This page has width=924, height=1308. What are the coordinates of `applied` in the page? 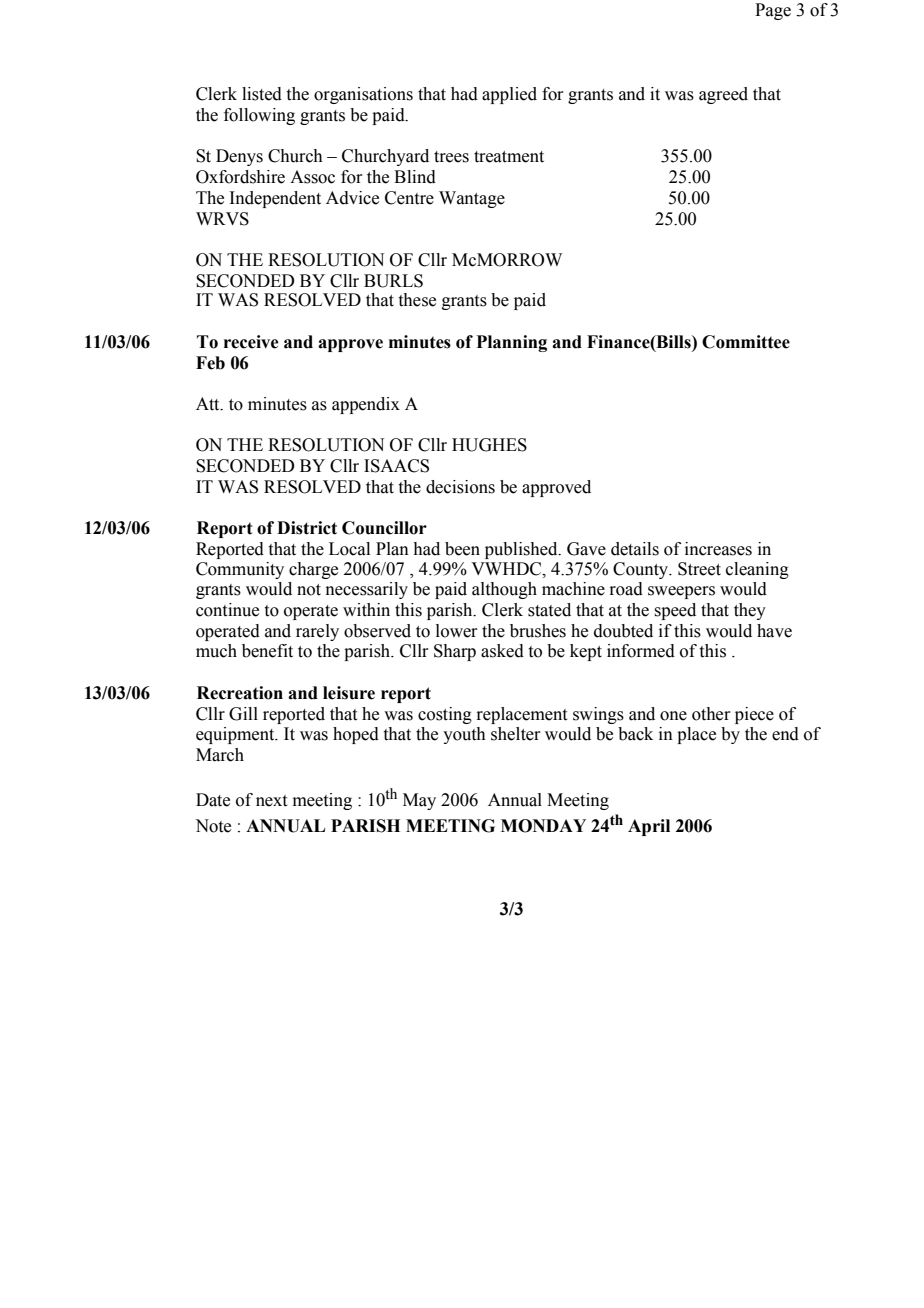 It's located at (509, 95).
